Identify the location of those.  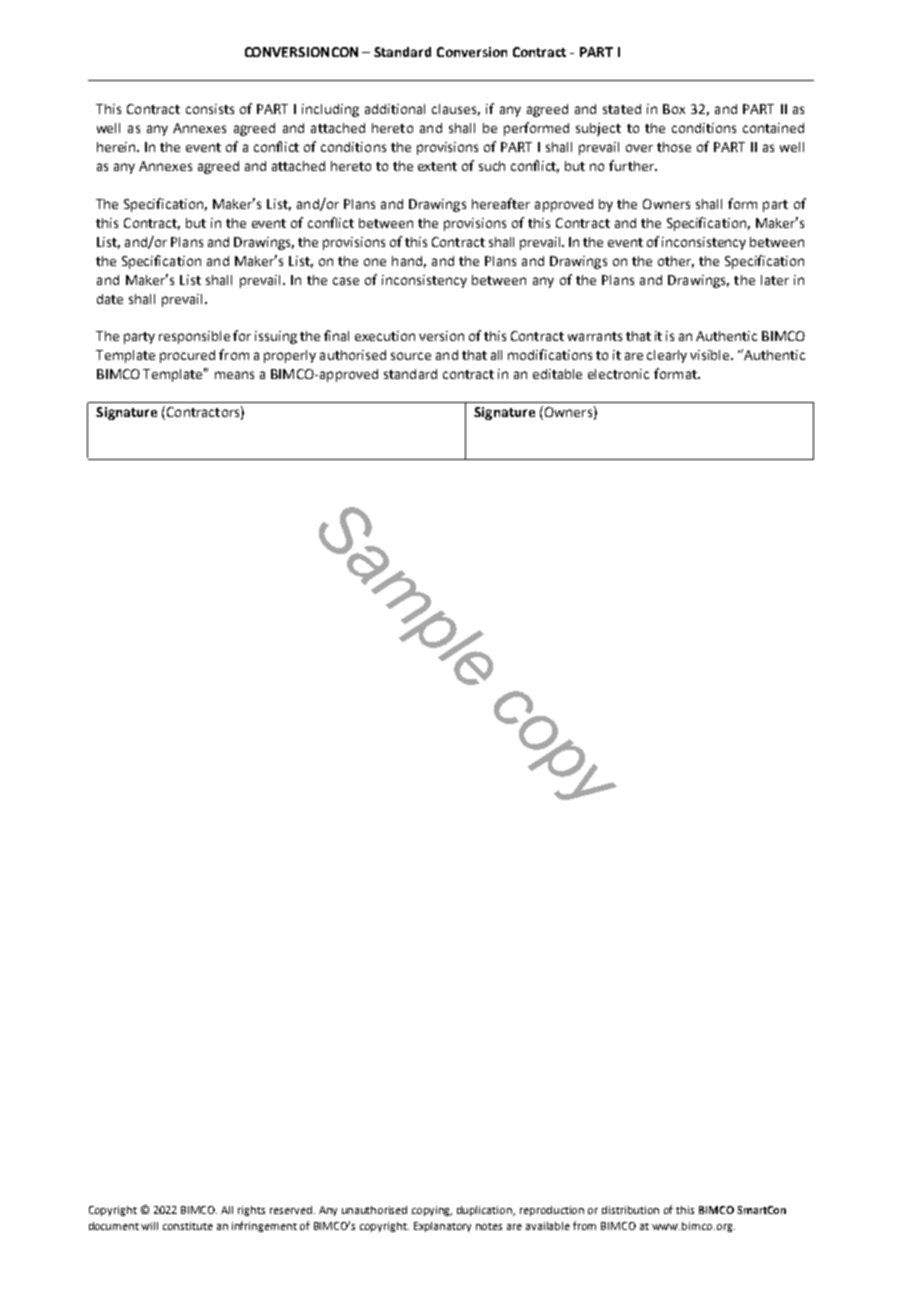
(674, 147).
